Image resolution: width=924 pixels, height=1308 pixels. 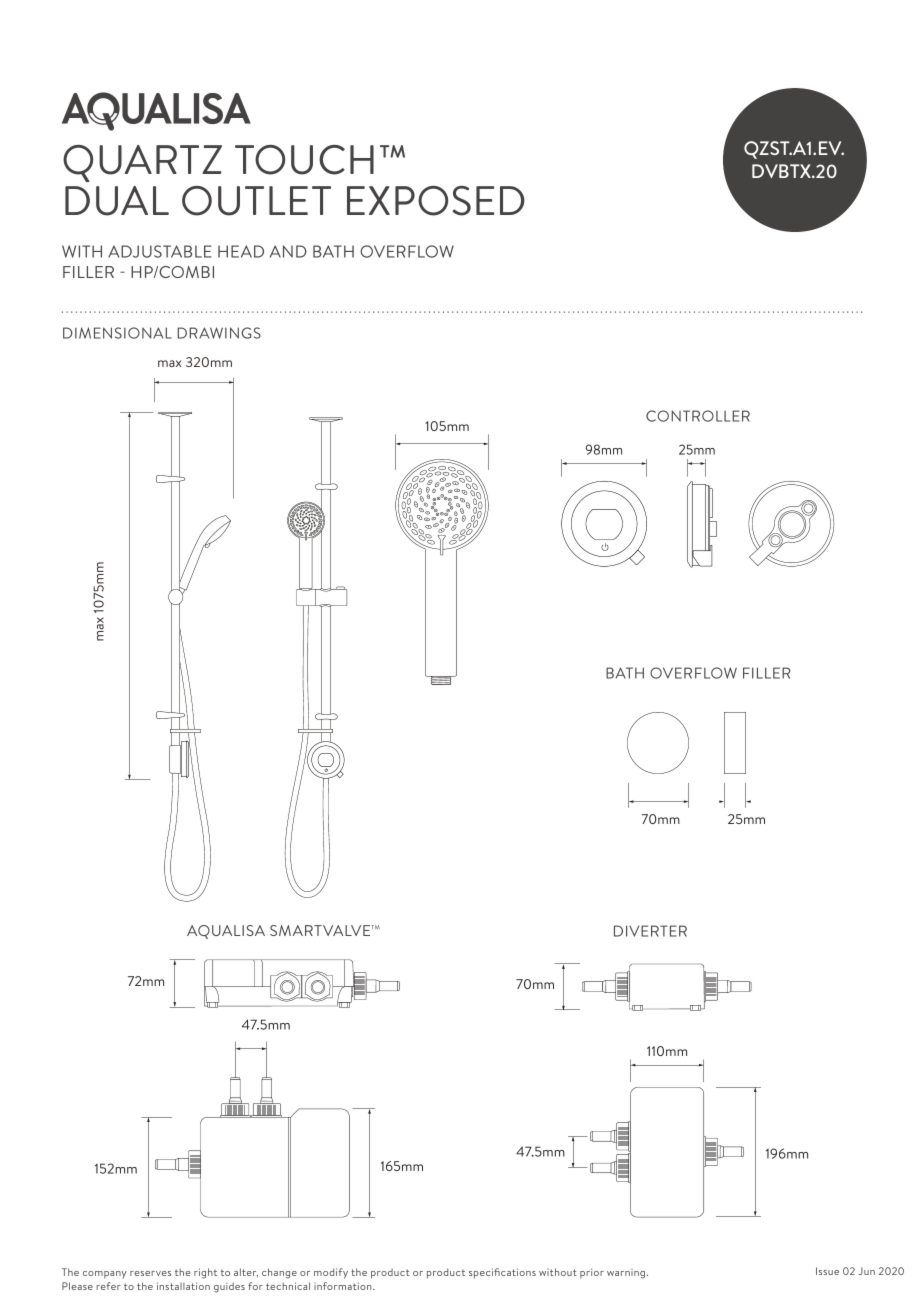 I want to click on Issue, so click(x=827, y=1271).
